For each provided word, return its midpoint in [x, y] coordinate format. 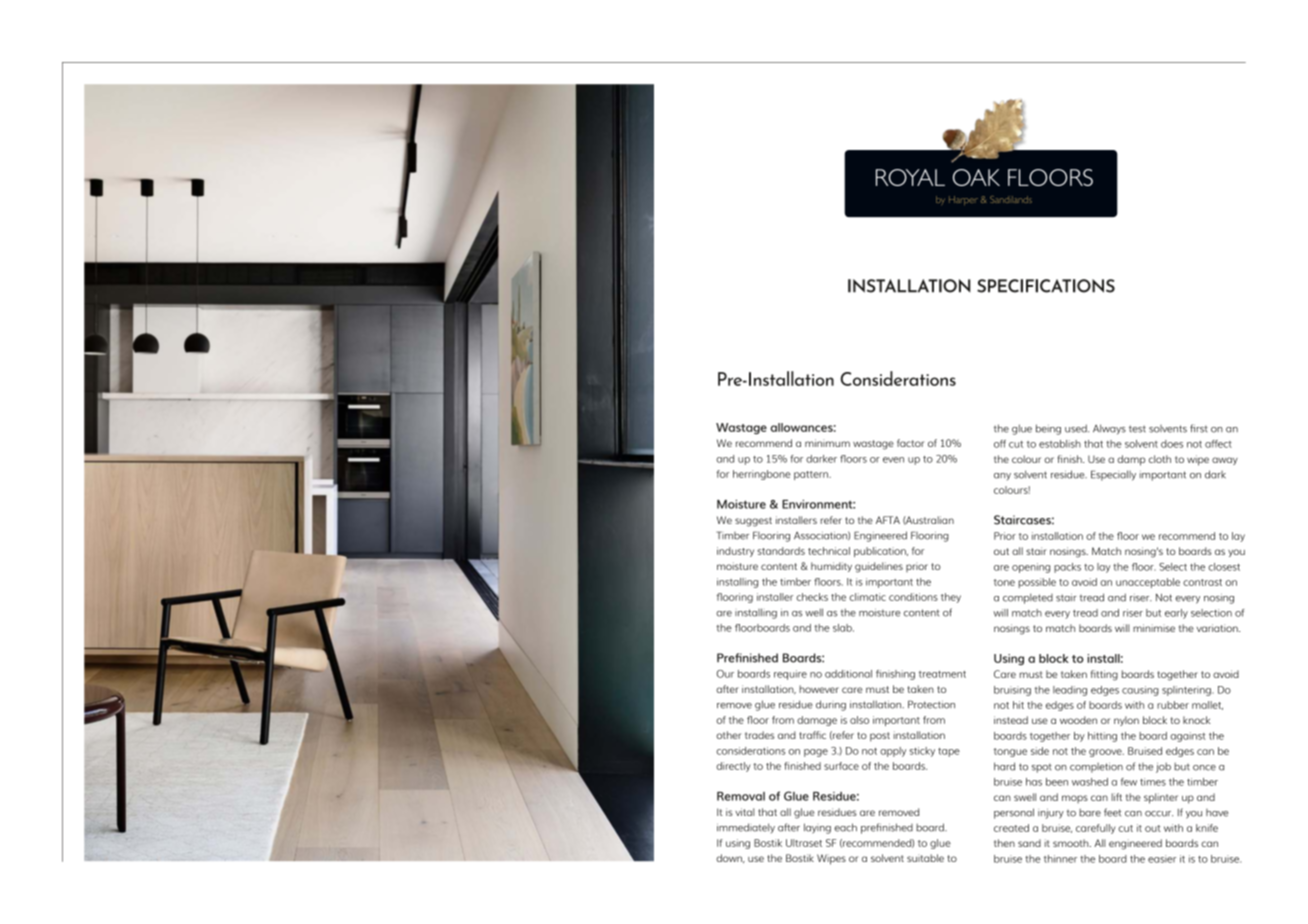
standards [781, 551]
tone [1004, 582]
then [1004, 843]
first [1199, 428]
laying [817, 828]
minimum [827, 443]
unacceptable [1148, 583]
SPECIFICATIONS [1046, 286]
